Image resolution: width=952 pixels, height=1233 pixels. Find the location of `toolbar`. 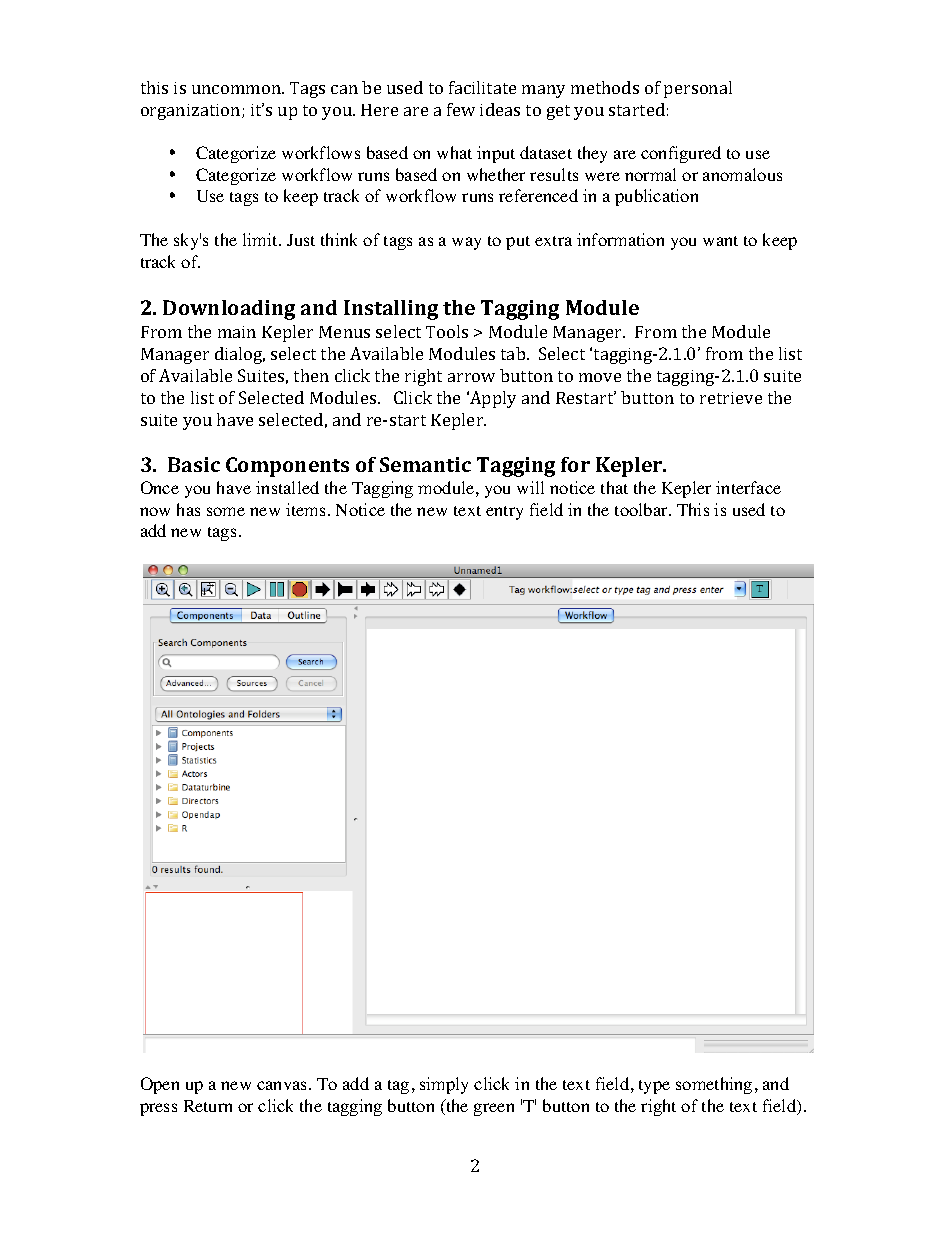

toolbar is located at coordinates (642, 509).
